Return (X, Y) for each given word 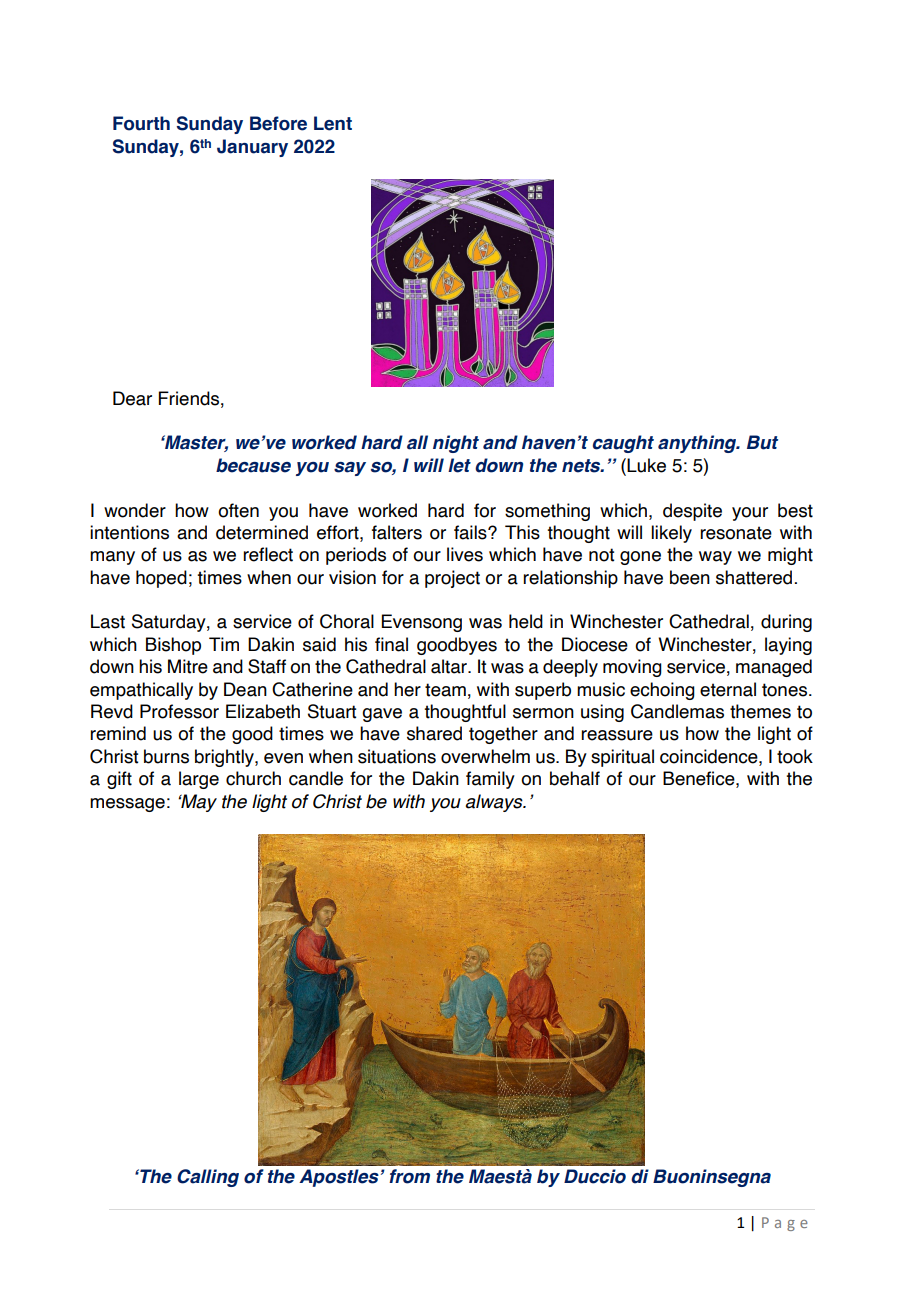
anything (698, 444)
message (127, 805)
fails (471, 532)
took (795, 756)
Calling (208, 1178)
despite (692, 512)
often (238, 510)
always (495, 803)
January (252, 148)
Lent (333, 123)
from (409, 1176)
